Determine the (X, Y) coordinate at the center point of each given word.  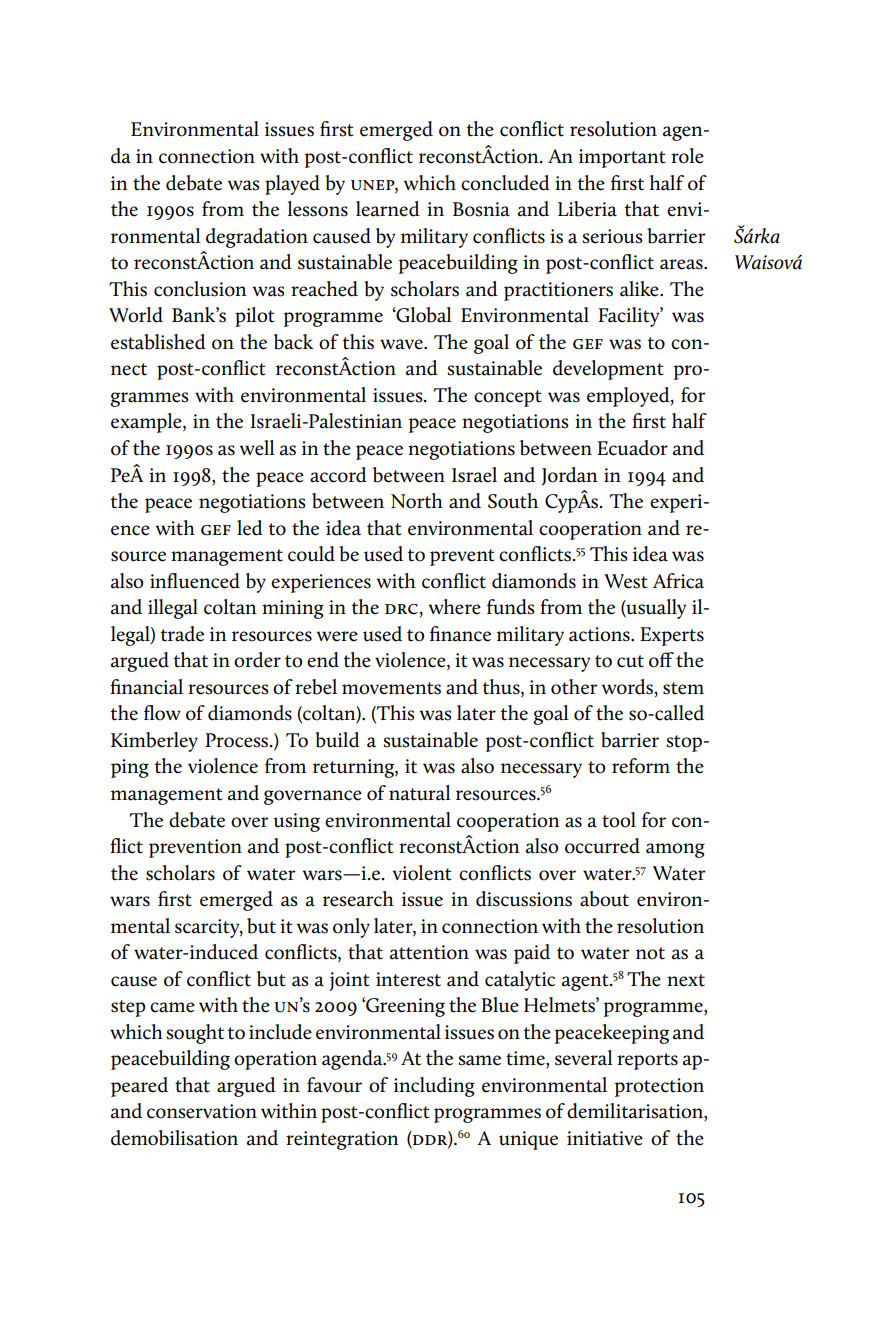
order (257, 660)
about (604, 899)
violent (422, 873)
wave (402, 344)
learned (388, 209)
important (622, 158)
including (434, 1087)
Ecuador (632, 448)
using (296, 822)
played (292, 185)
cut (630, 661)
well (257, 448)
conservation (202, 1111)
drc (402, 609)
